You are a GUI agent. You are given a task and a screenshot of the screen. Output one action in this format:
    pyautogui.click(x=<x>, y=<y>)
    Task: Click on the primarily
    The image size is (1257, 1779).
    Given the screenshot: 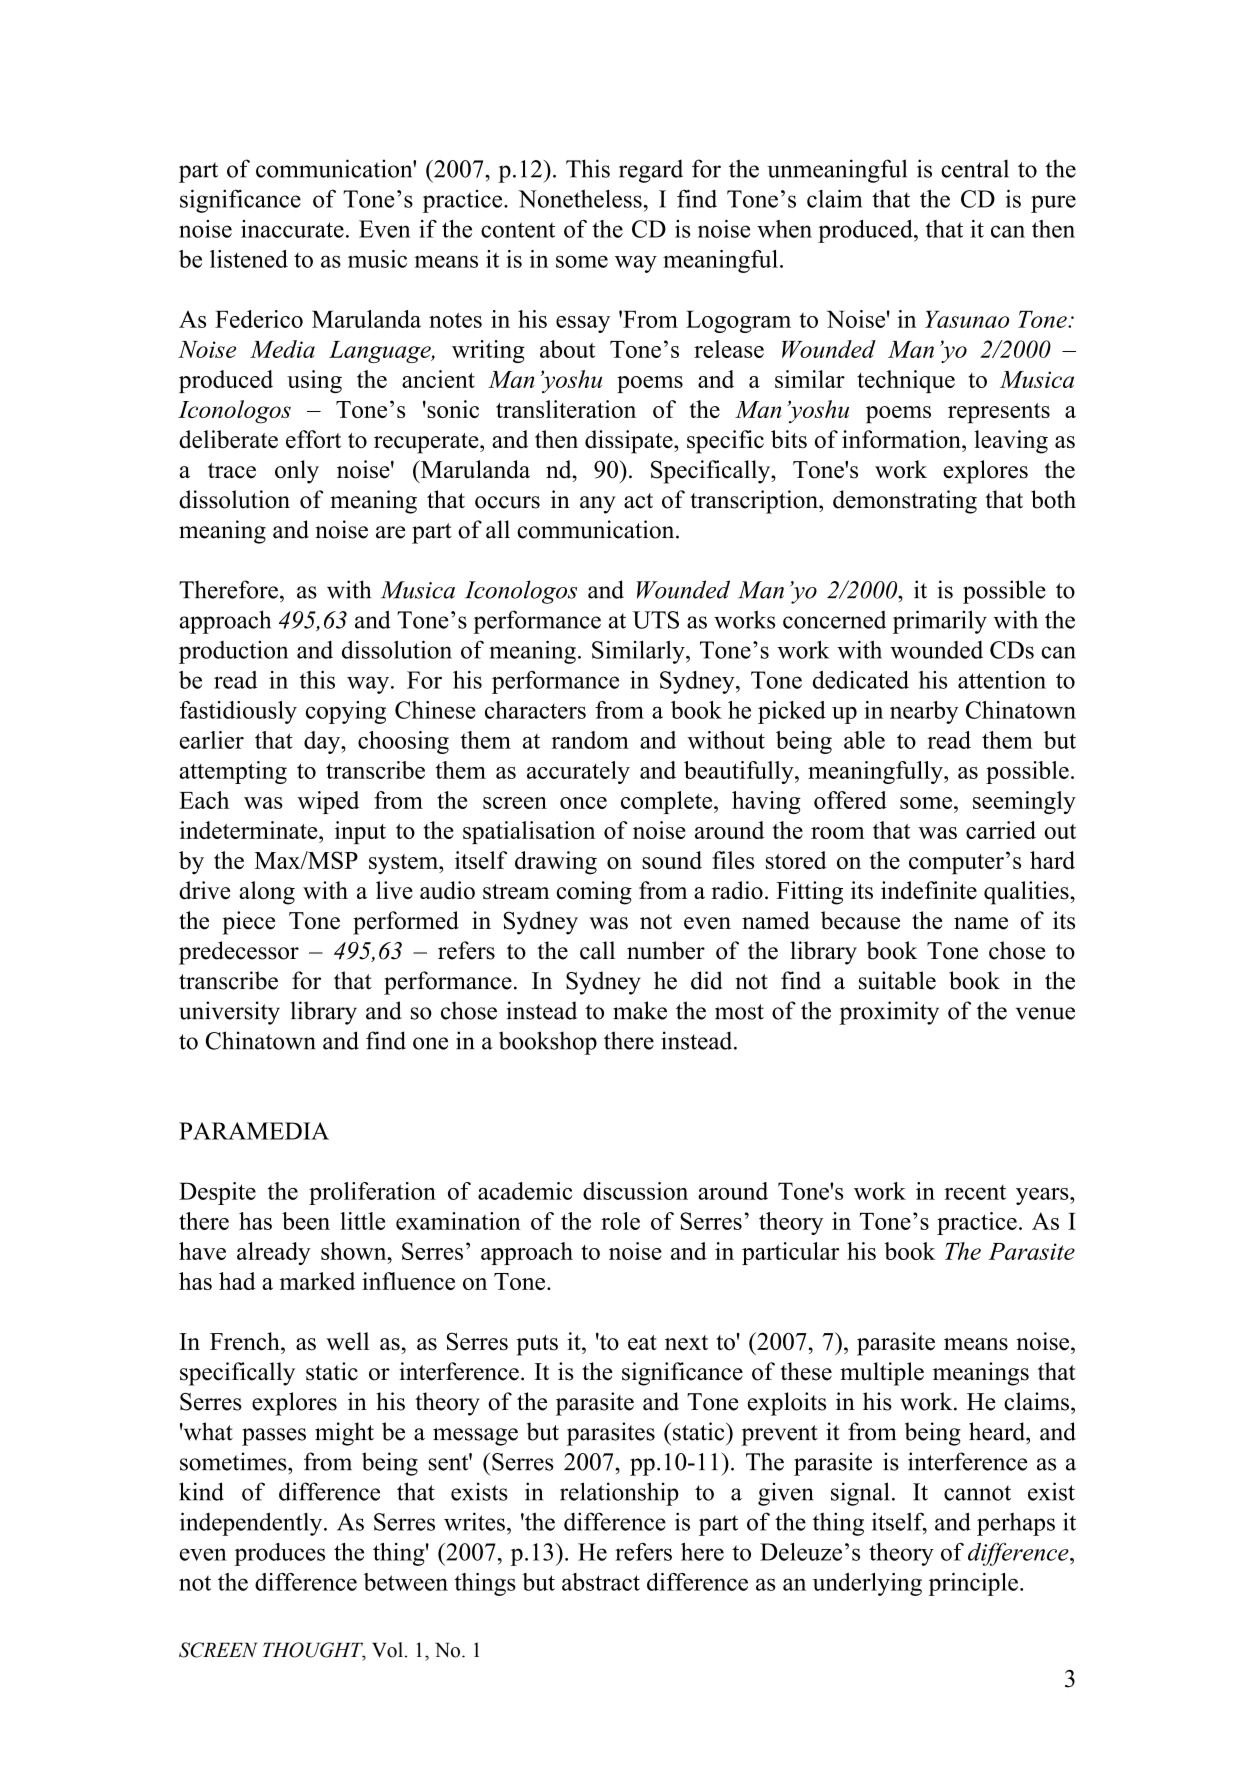 What is the action you would take?
    pyautogui.click(x=940, y=622)
